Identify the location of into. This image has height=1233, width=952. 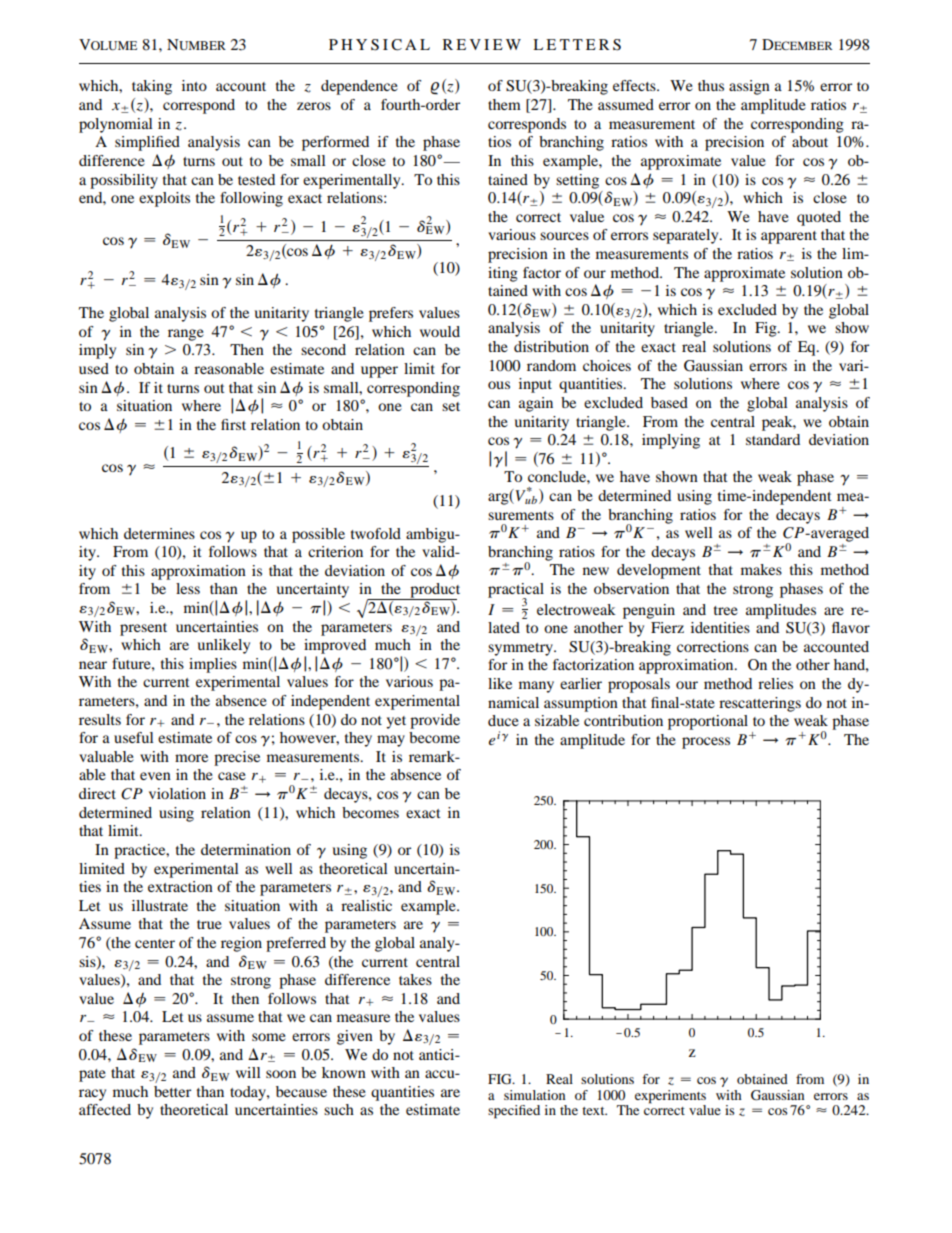
(194, 85).
